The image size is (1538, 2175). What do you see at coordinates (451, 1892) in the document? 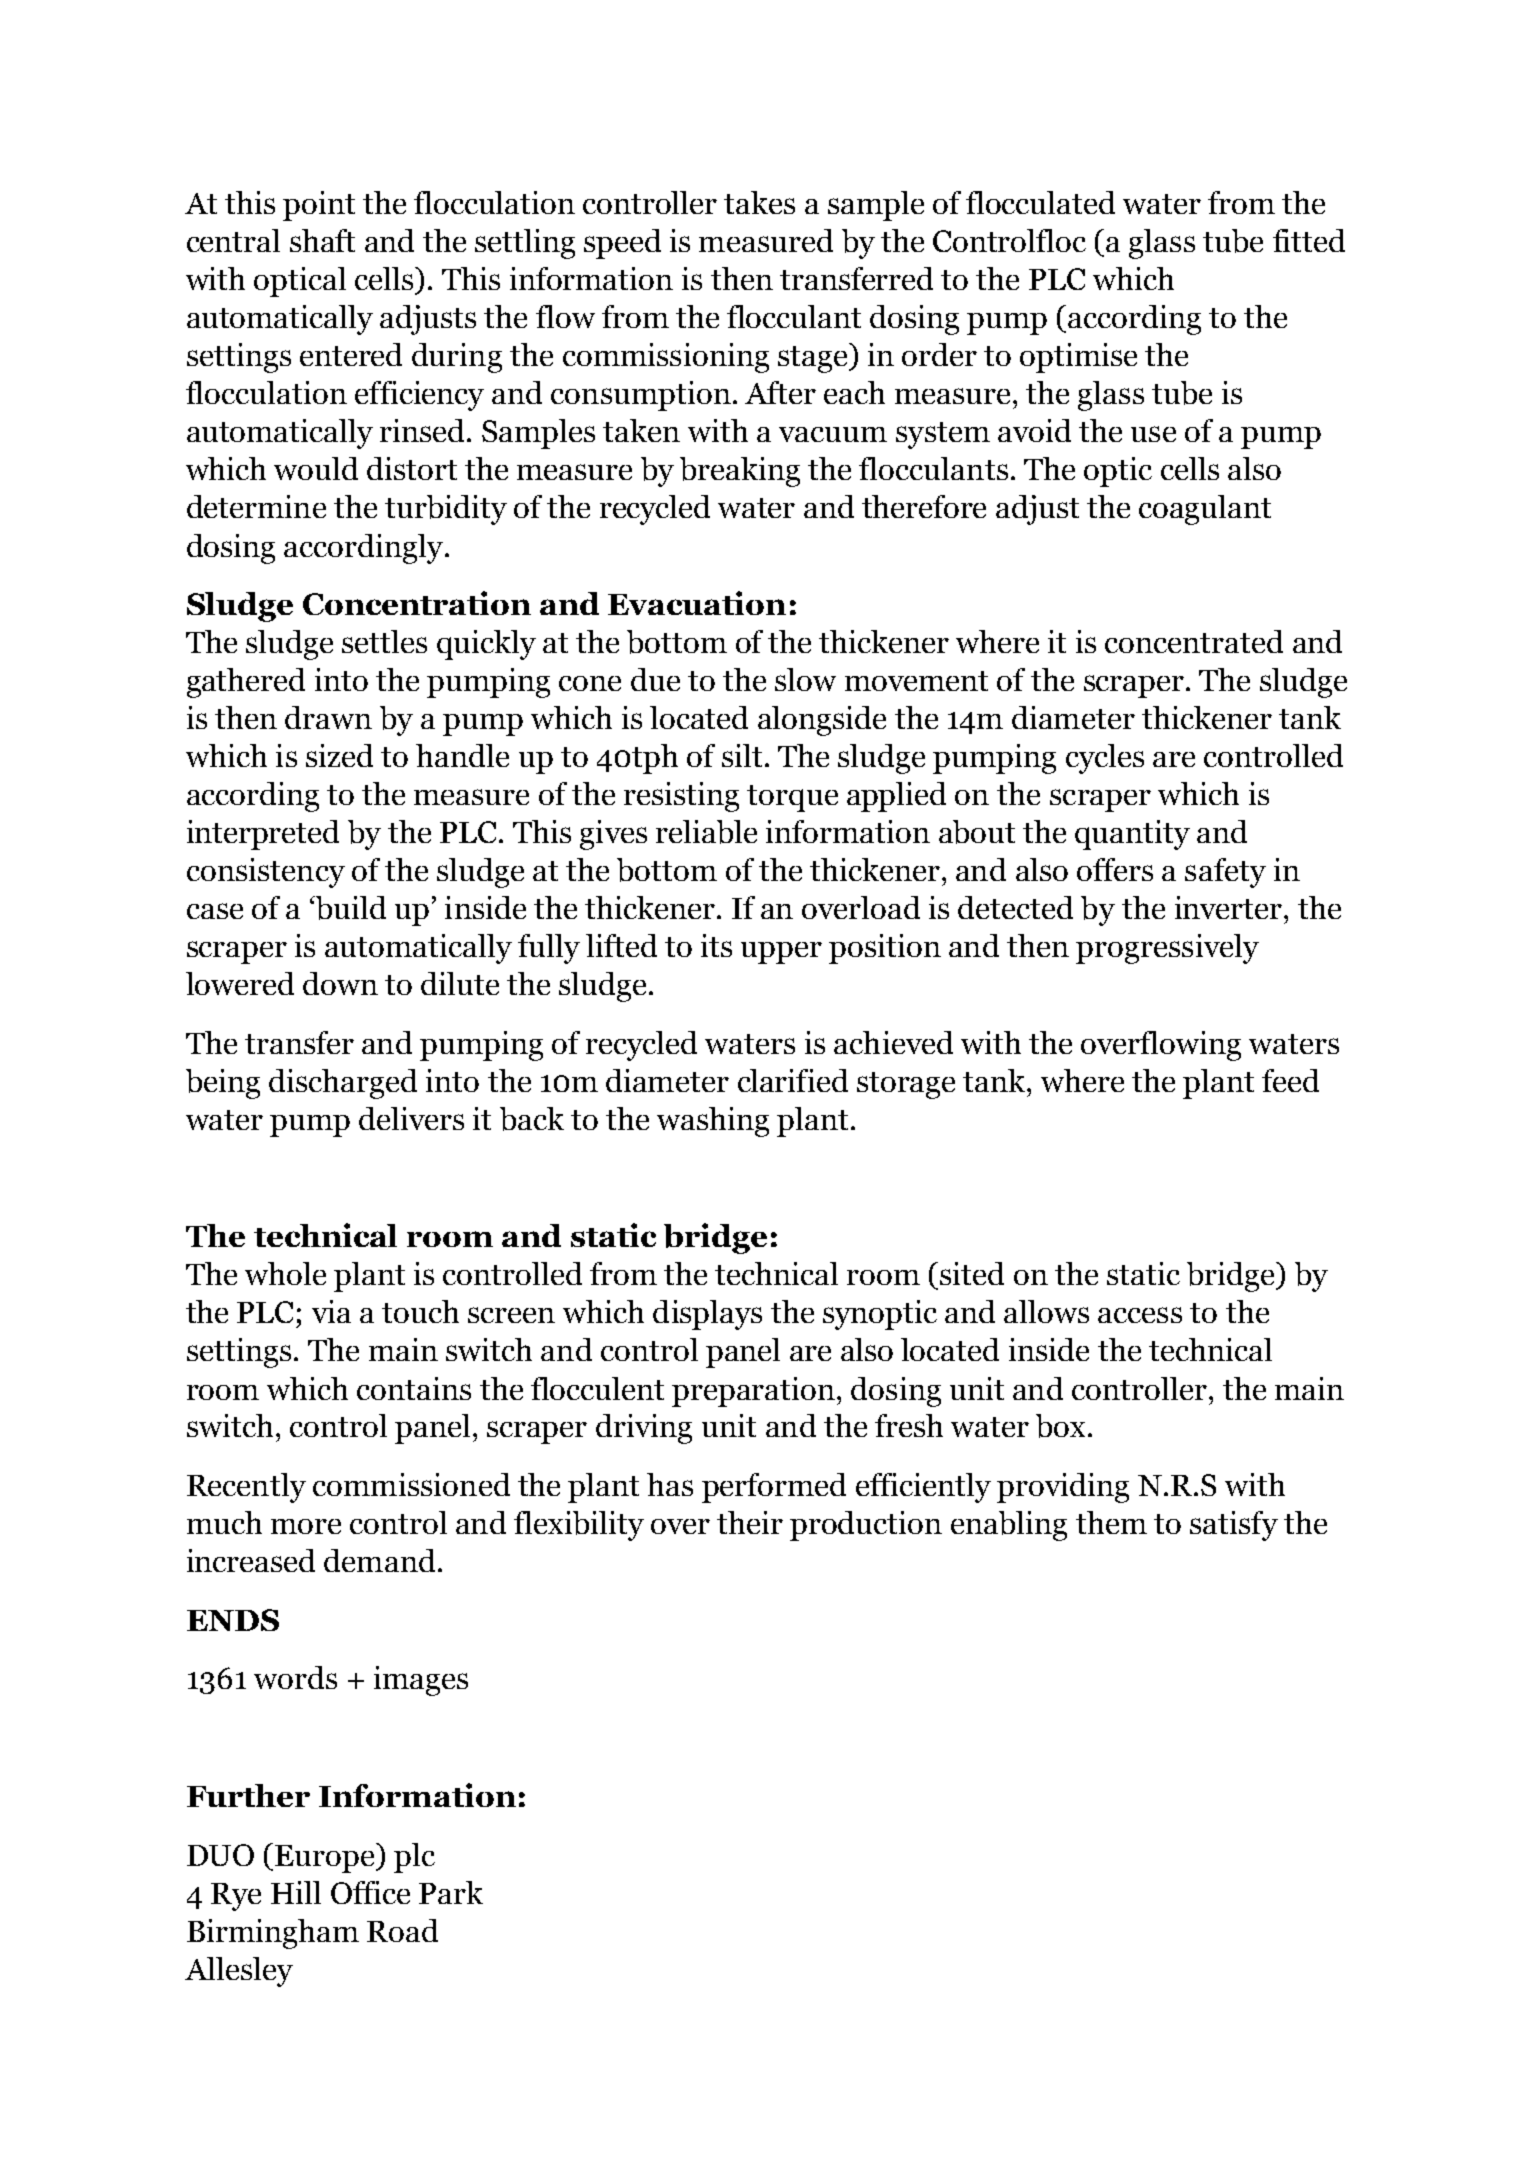
I see `Park` at bounding box center [451, 1892].
